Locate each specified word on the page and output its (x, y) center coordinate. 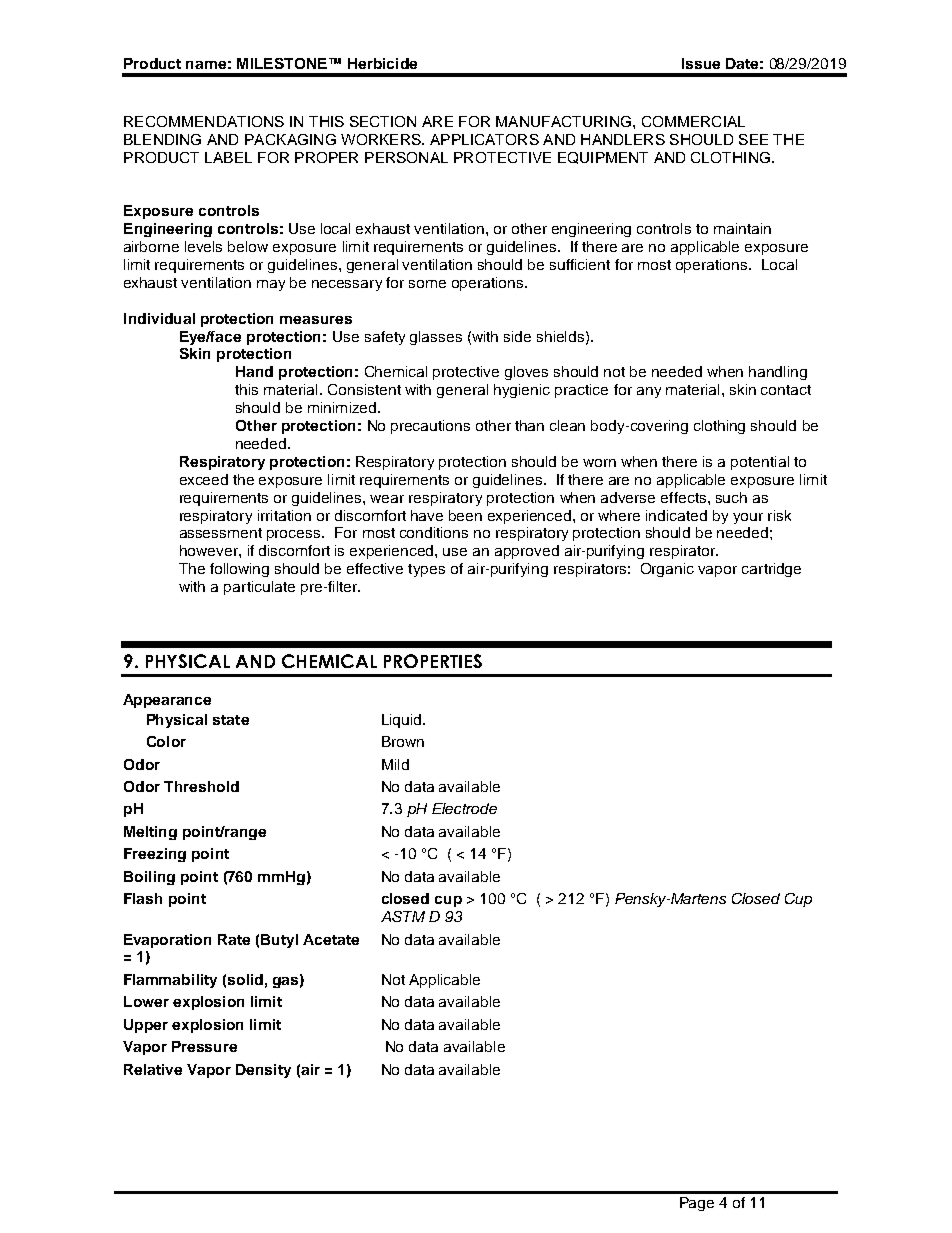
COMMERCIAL (693, 121)
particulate (259, 588)
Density (263, 1071)
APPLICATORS (484, 139)
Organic (667, 570)
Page (697, 1204)
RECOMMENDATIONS (204, 121)
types (426, 570)
